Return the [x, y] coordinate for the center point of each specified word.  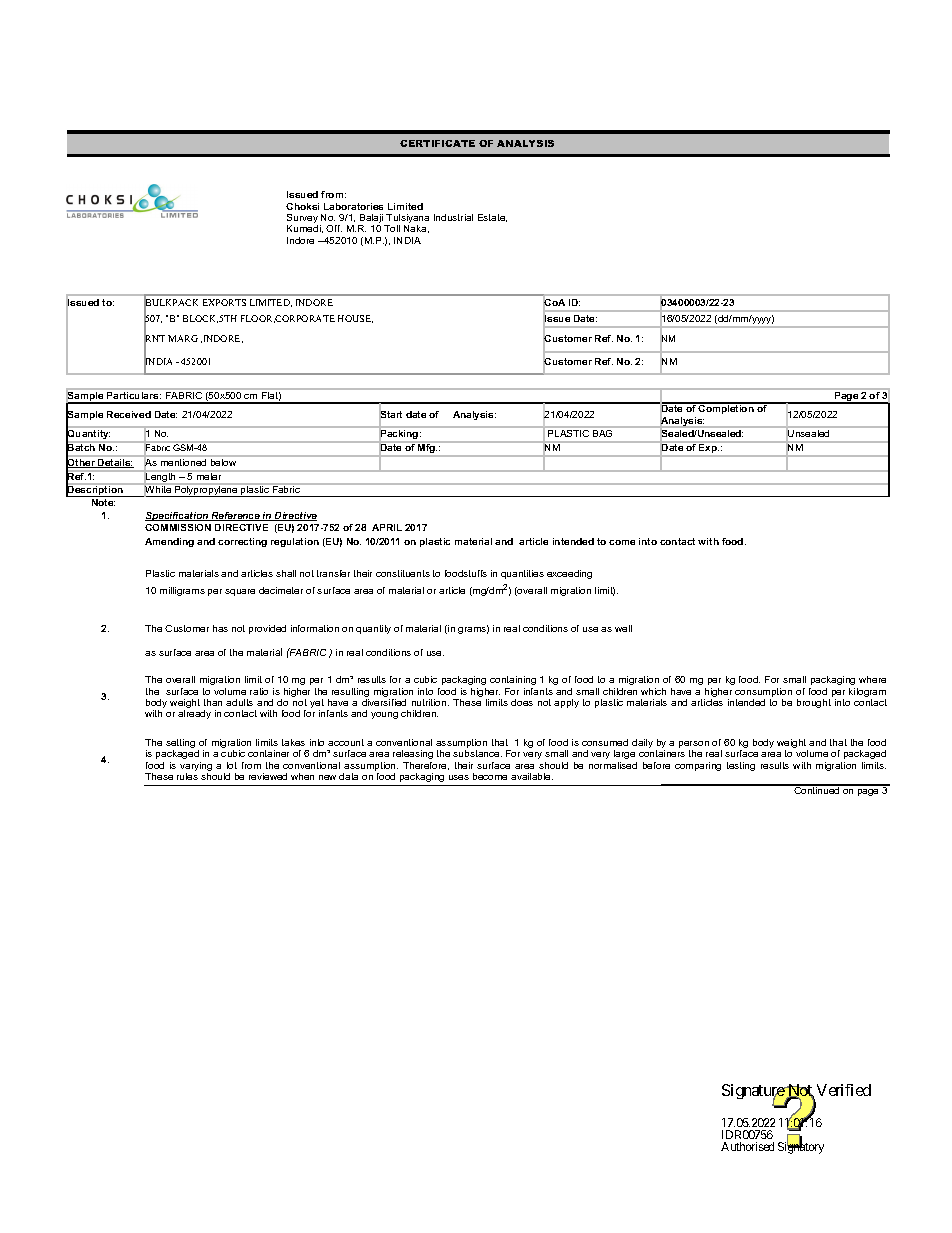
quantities [522, 574]
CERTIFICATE [437, 143]
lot [232, 765]
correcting [242, 542]
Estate [492, 218]
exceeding [569, 574]
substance [477, 753]
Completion [726, 408]
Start [390, 414]
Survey [302, 220]
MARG [183, 338]
